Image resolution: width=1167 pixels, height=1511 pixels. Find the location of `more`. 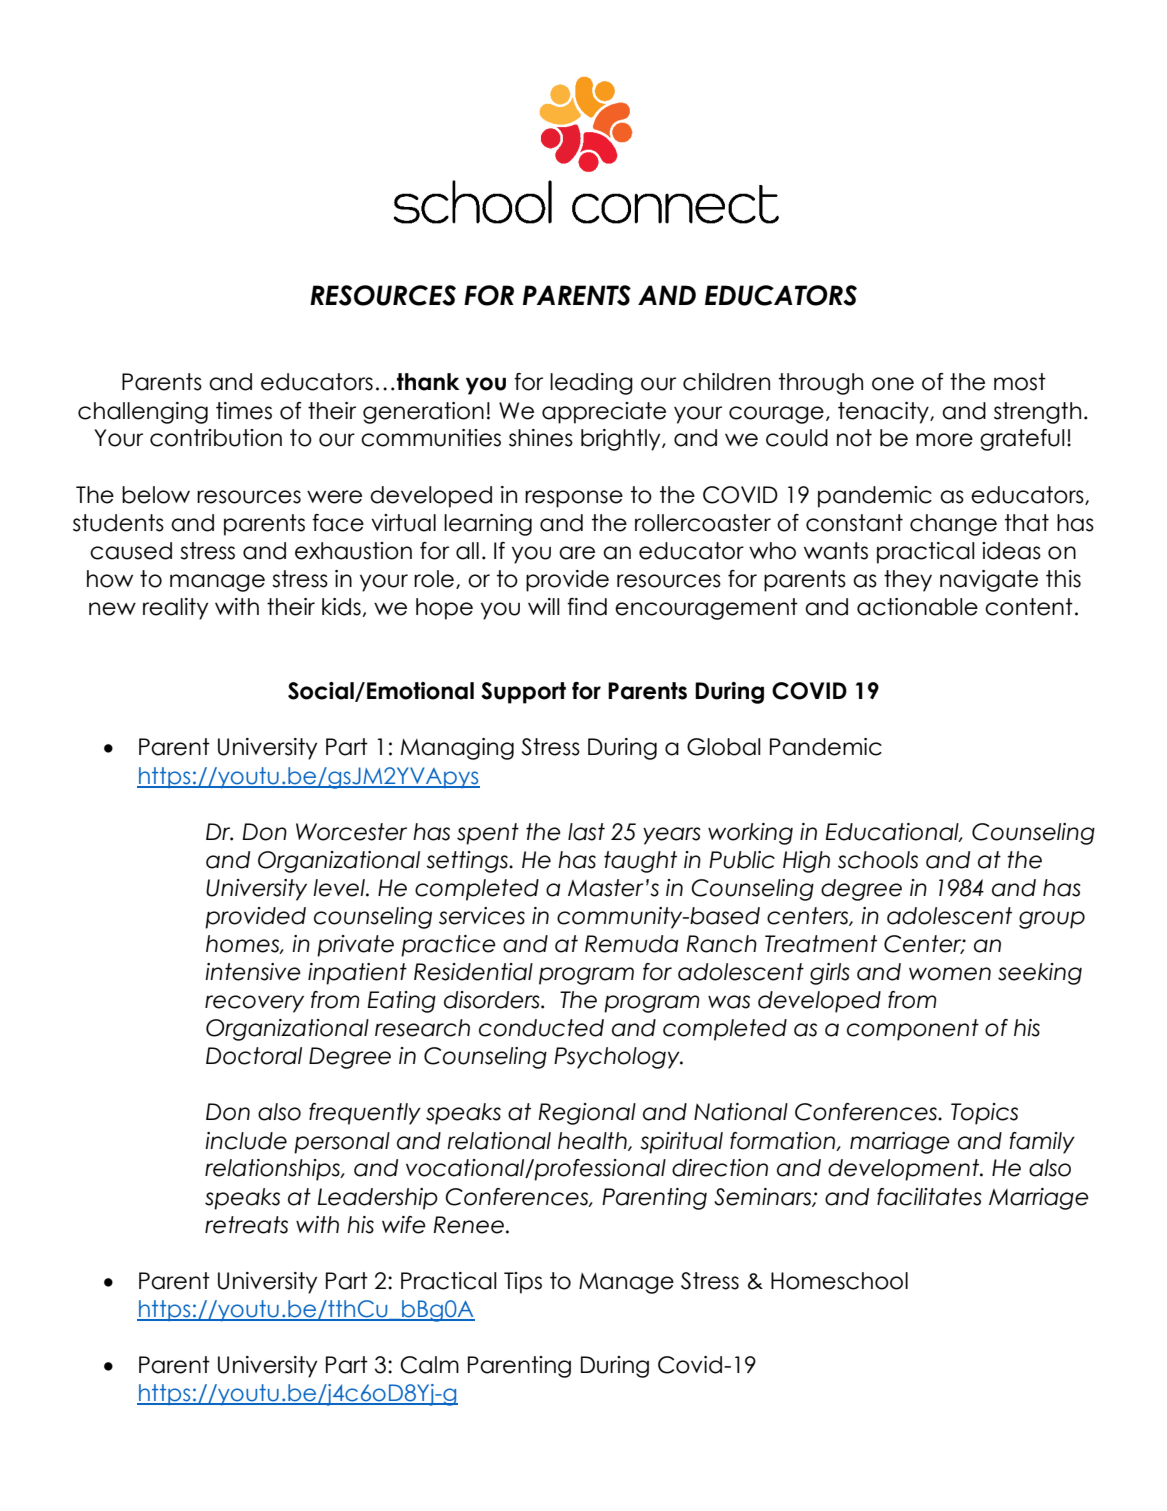

more is located at coordinates (944, 440).
